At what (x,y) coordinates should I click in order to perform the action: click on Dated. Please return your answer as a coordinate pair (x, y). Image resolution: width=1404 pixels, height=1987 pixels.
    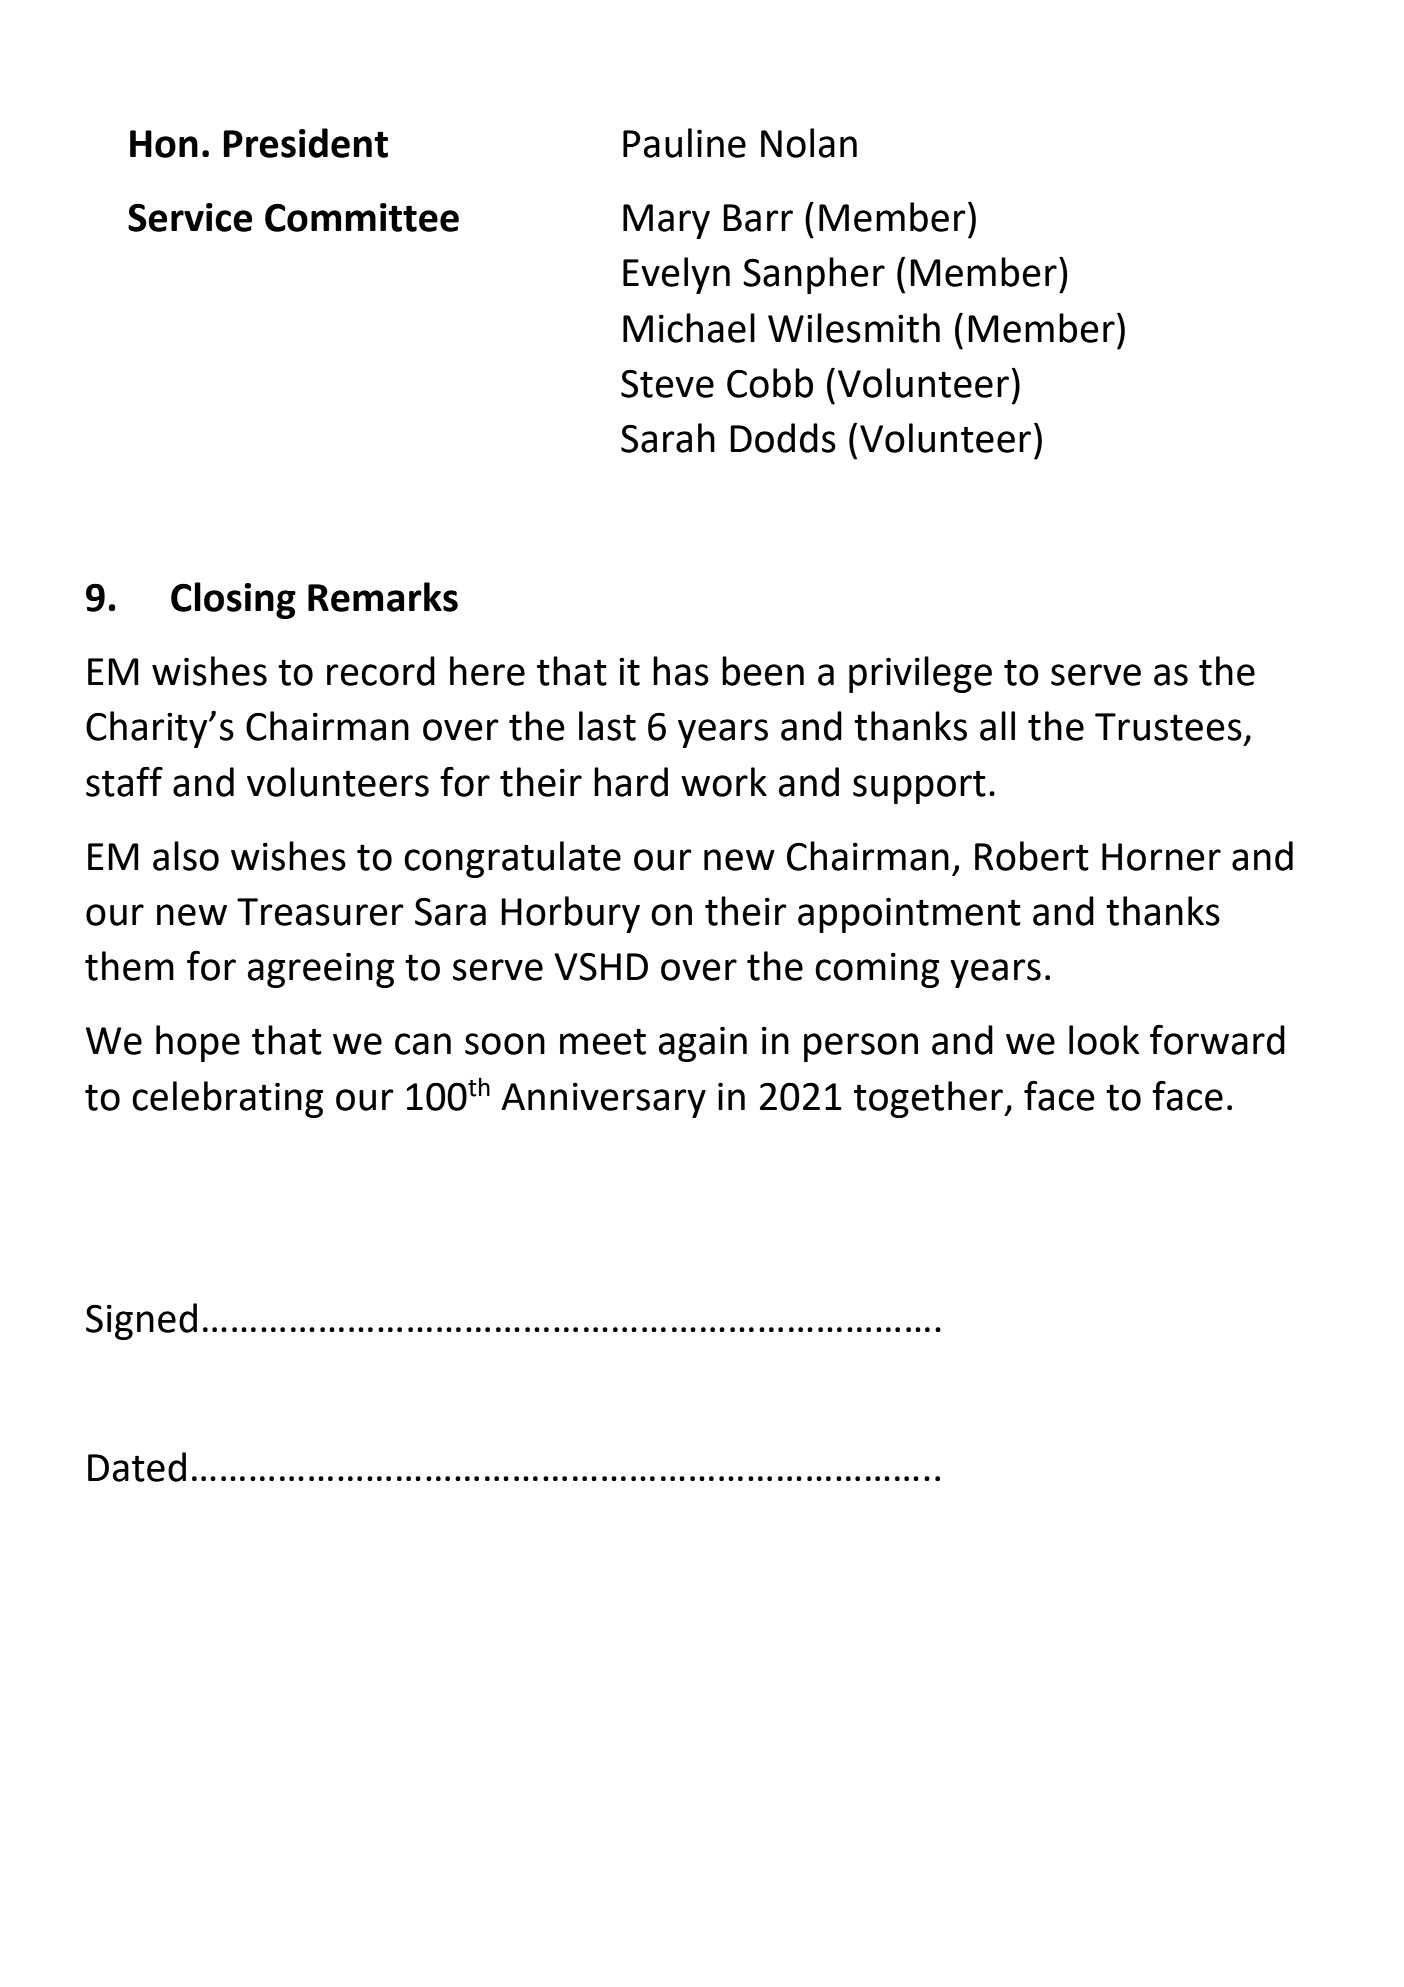
    Looking at the image, I should click on (137, 1467).
